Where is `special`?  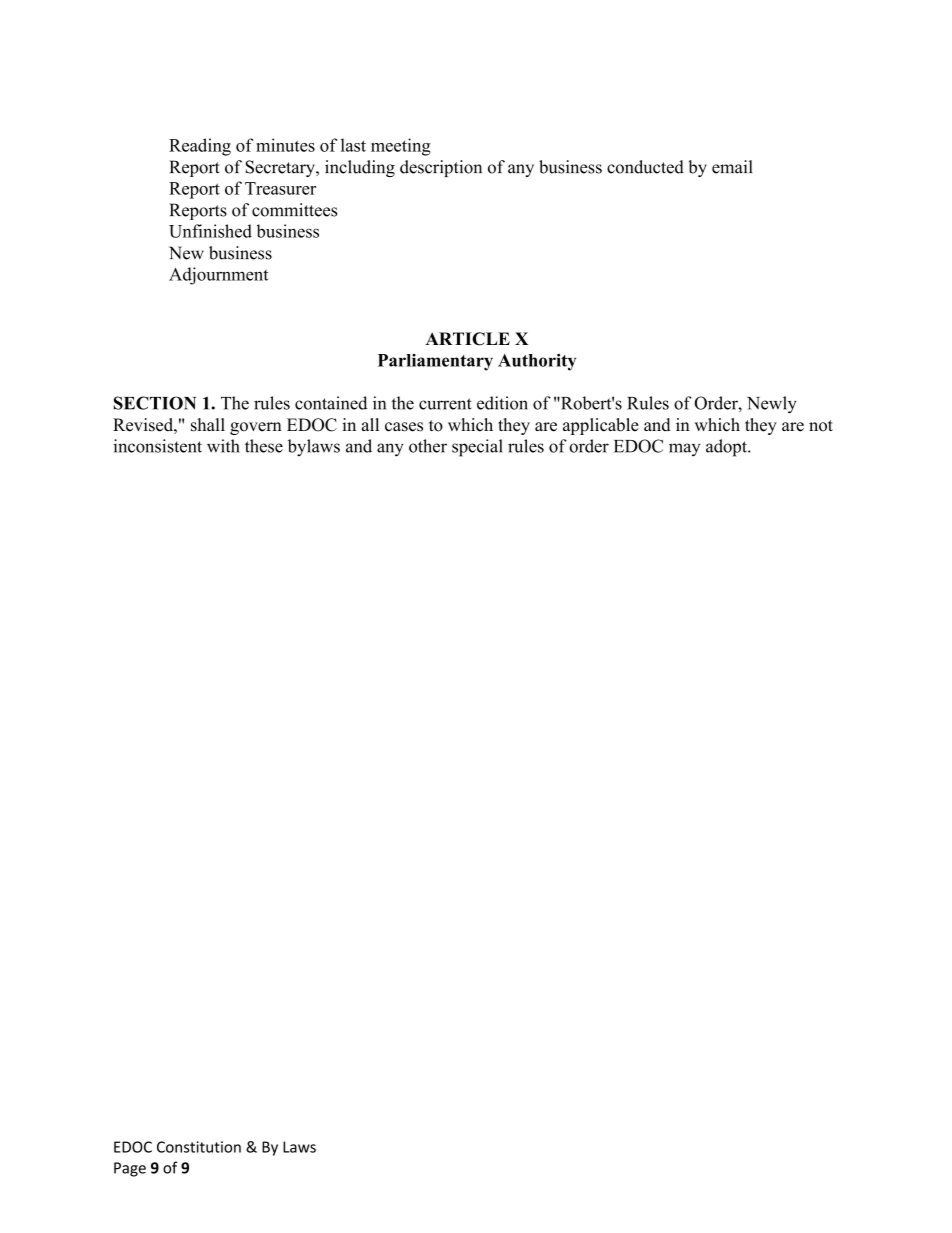 special is located at coordinates (477, 448).
